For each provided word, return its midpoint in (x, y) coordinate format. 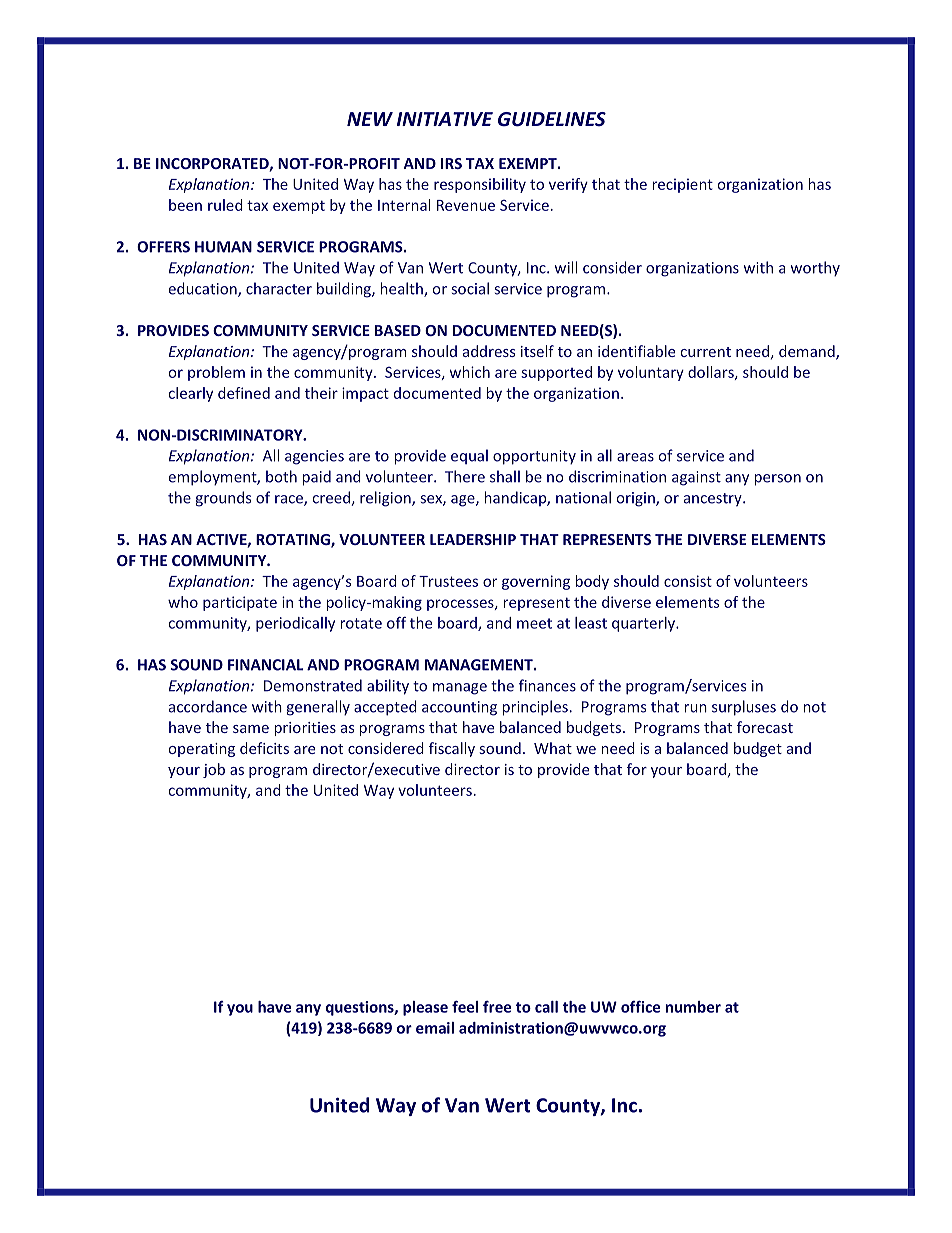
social (470, 288)
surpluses (744, 708)
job (214, 770)
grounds (223, 499)
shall (505, 476)
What (553, 748)
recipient (682, 185)
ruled (225, 205)
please (425, 1008)
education (204, 289)
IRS (451, 163)
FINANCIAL (265, 665)
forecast (765, 727)
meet (534, 623)
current (706, 352)
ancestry (714, 500)
